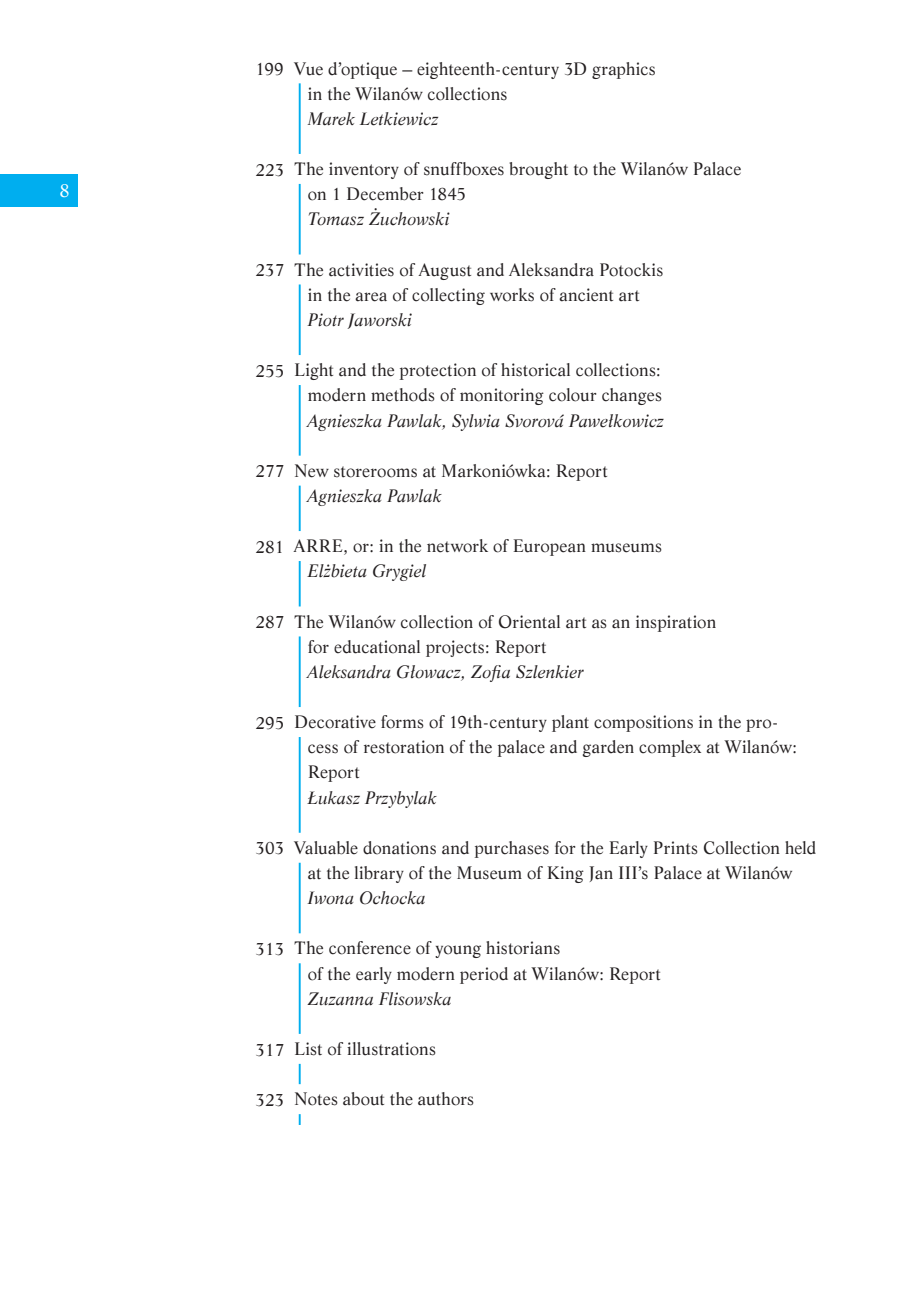  Describe the element at coordinates (363, 1099) in the screenshot. I see `about` at that location.
